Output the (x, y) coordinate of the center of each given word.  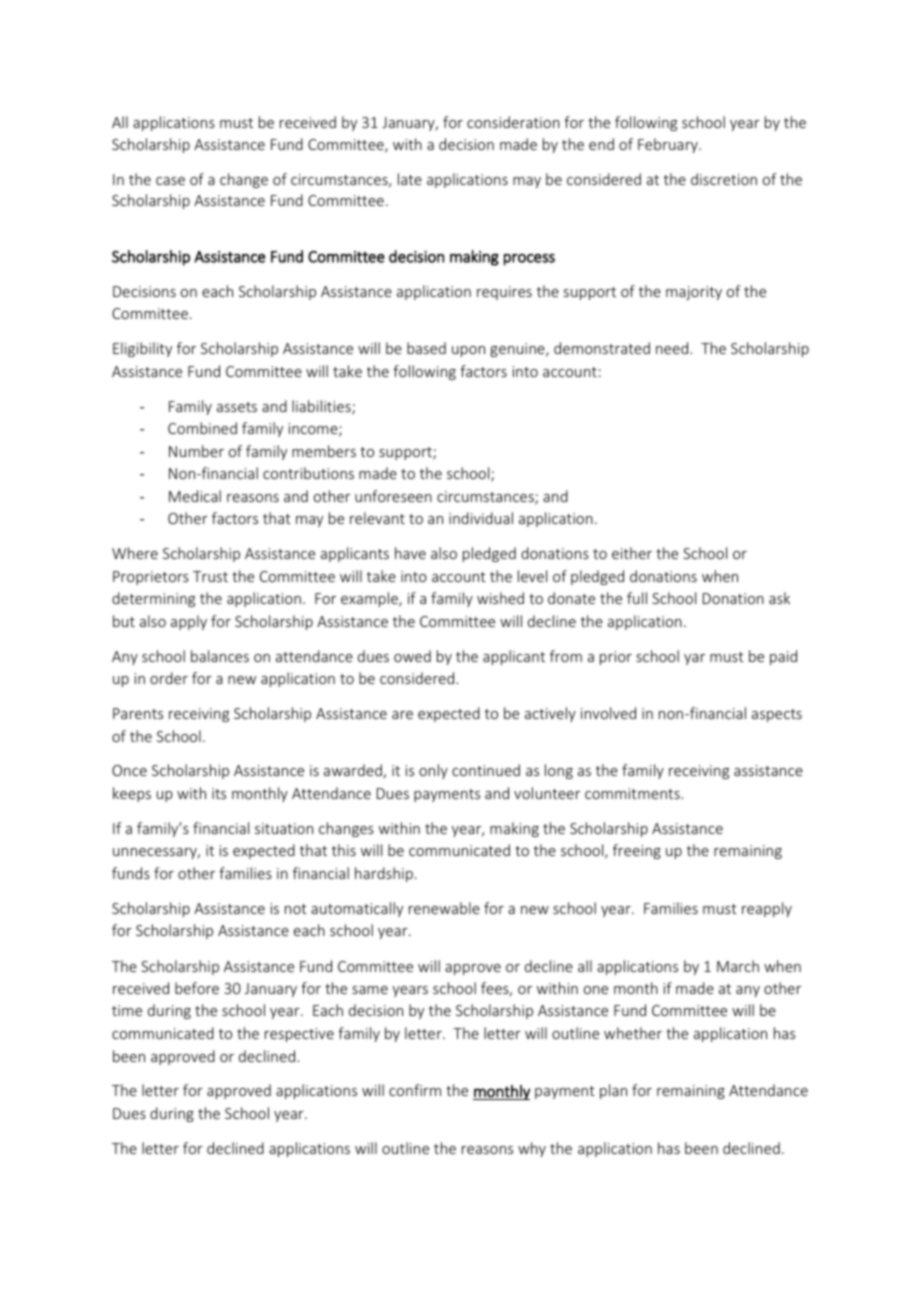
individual (481, 518)
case (170, 181)
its (219, 793)
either (632, 553)
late (410, 179)
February (669, 145)
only (433, 771)
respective (299, 1035)
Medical (195, 496)
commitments (633, 793)
